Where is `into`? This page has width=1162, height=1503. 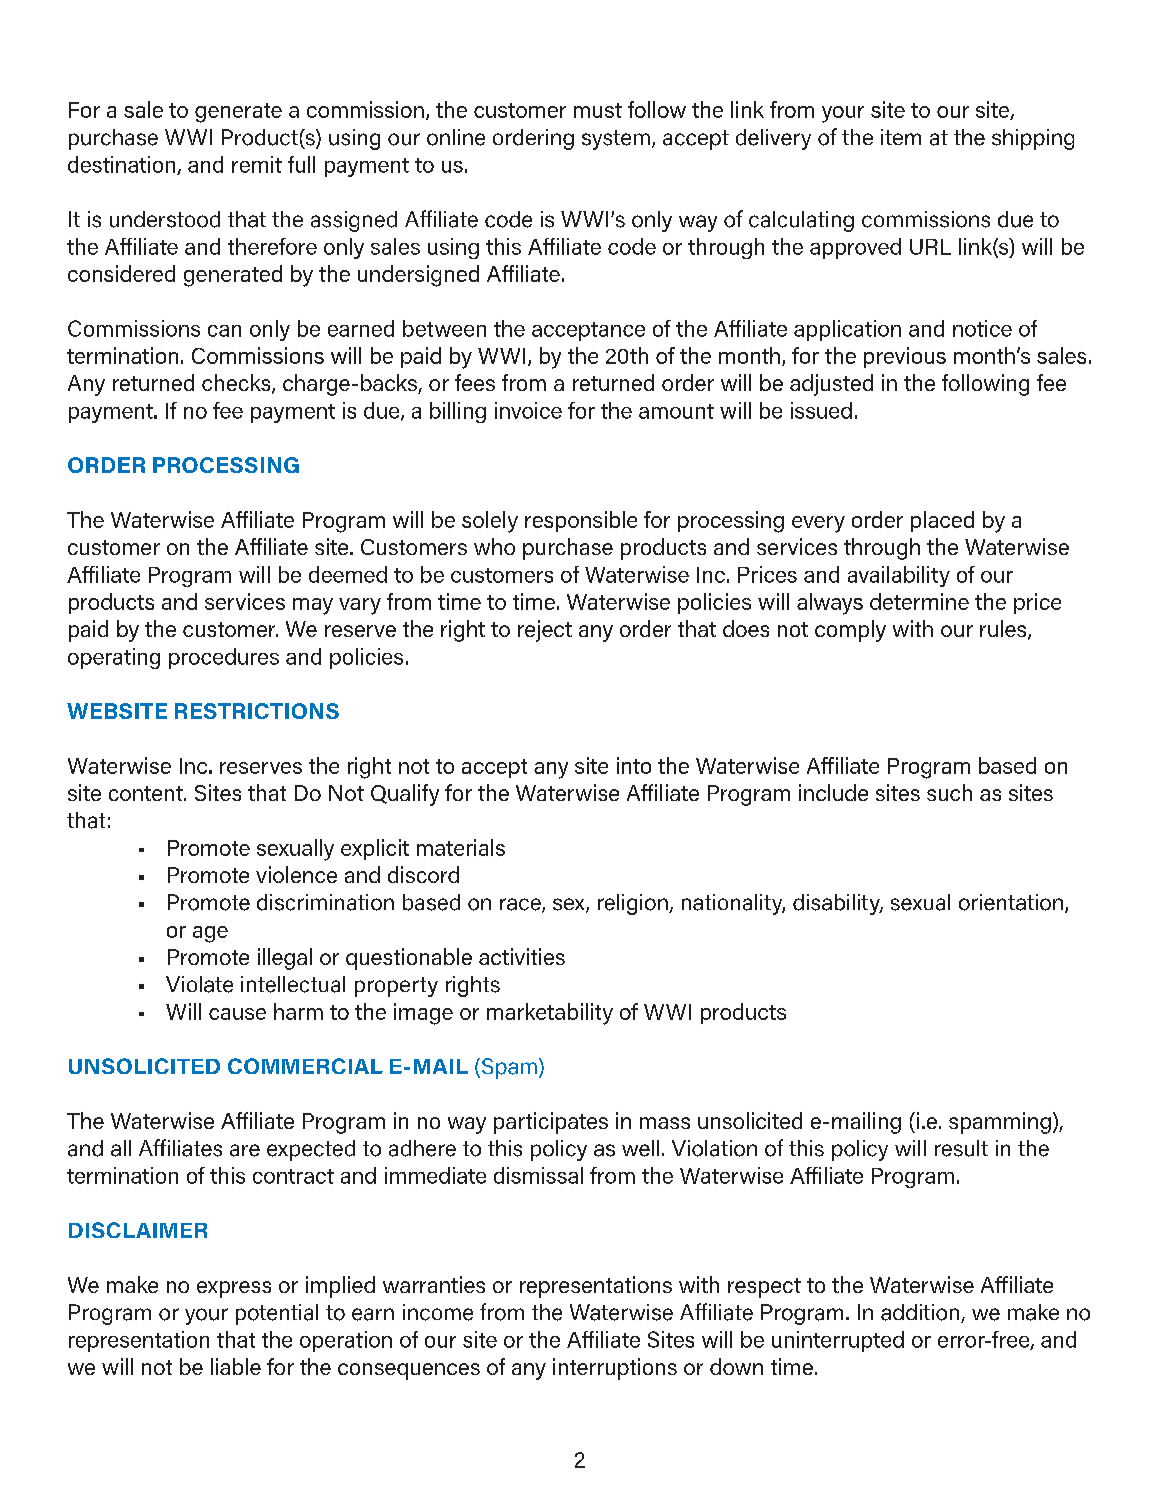 into is located at coordinates (634, 765).
